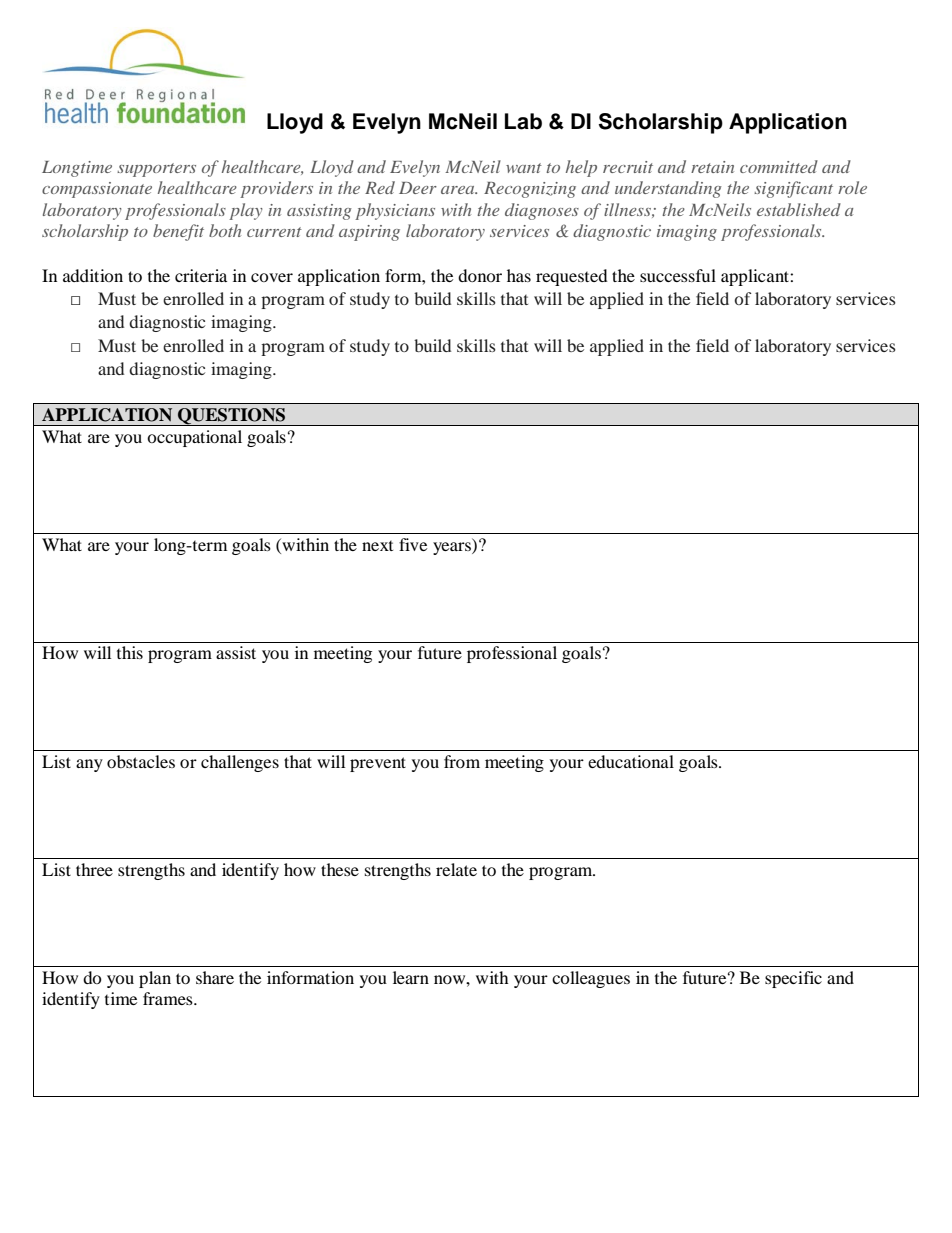 The image size is (952, 1233). What do you see at coordinates (678, 275) in the screenshot?
I see `successful` at bounding box center [678, 275].
